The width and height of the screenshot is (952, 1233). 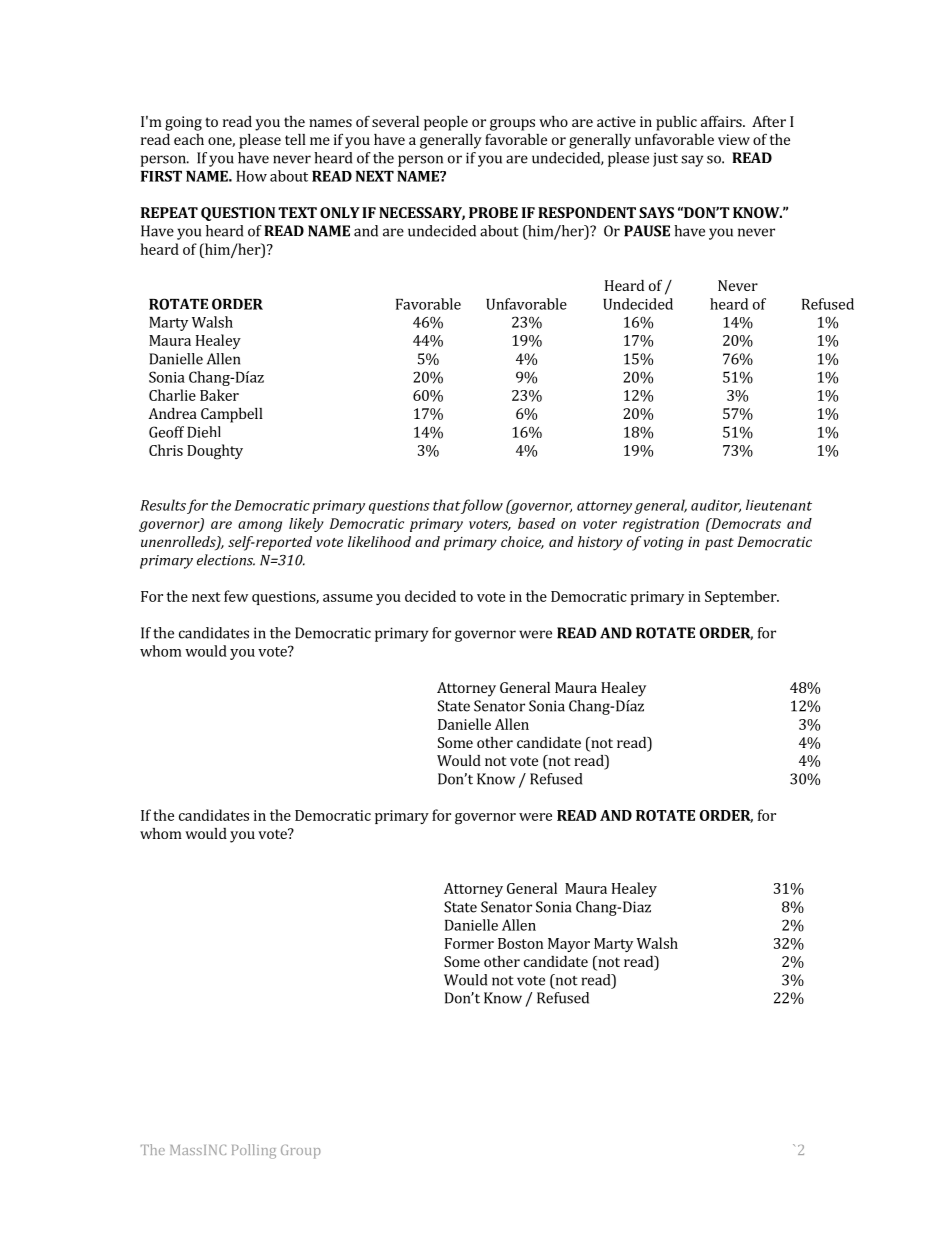 What do you see at coordinates (734, 139) in the screenshot?
I see `view` at bounding box center [734, 139].
